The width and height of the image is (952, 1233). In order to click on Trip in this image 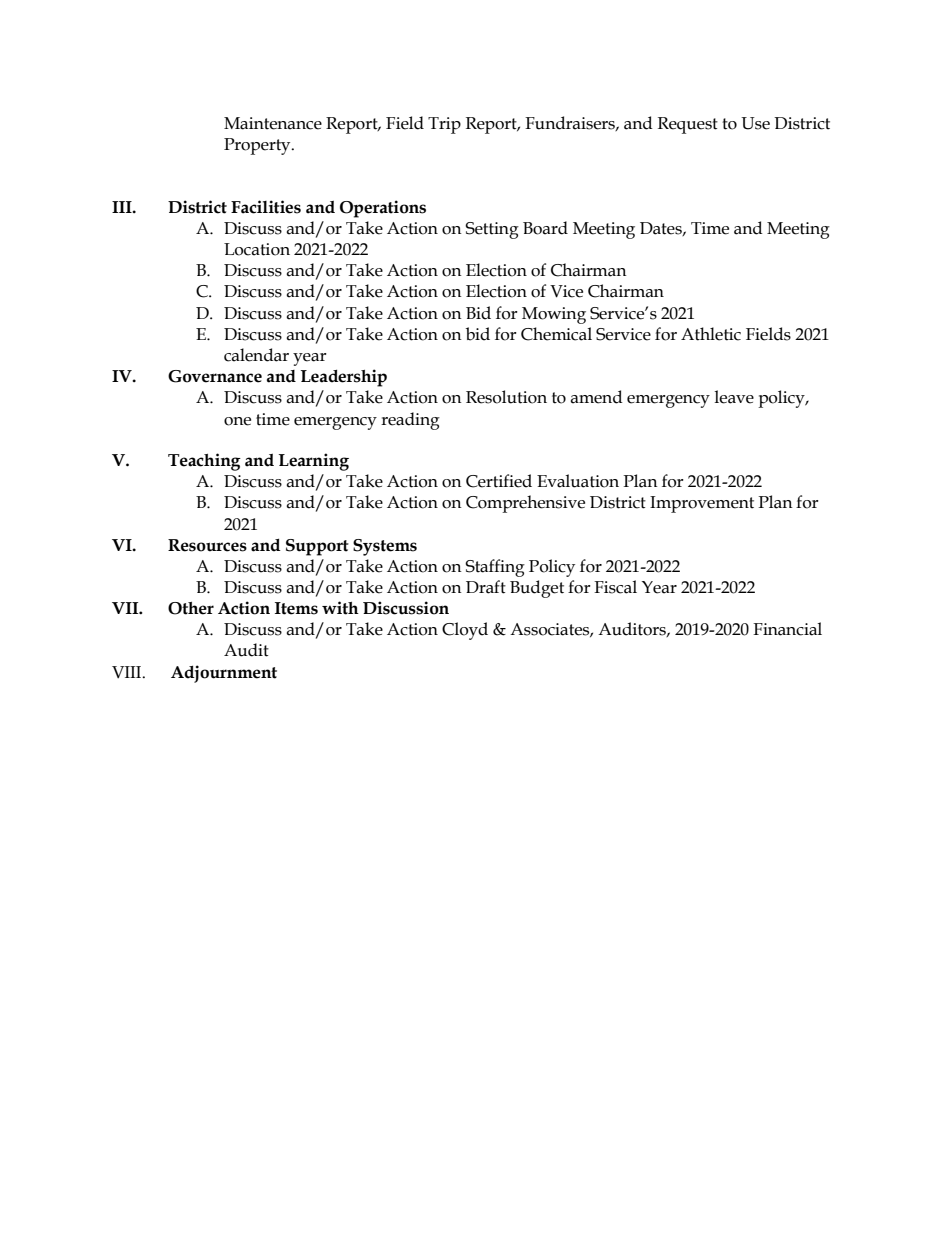, I will do `click(444, 125)`.
